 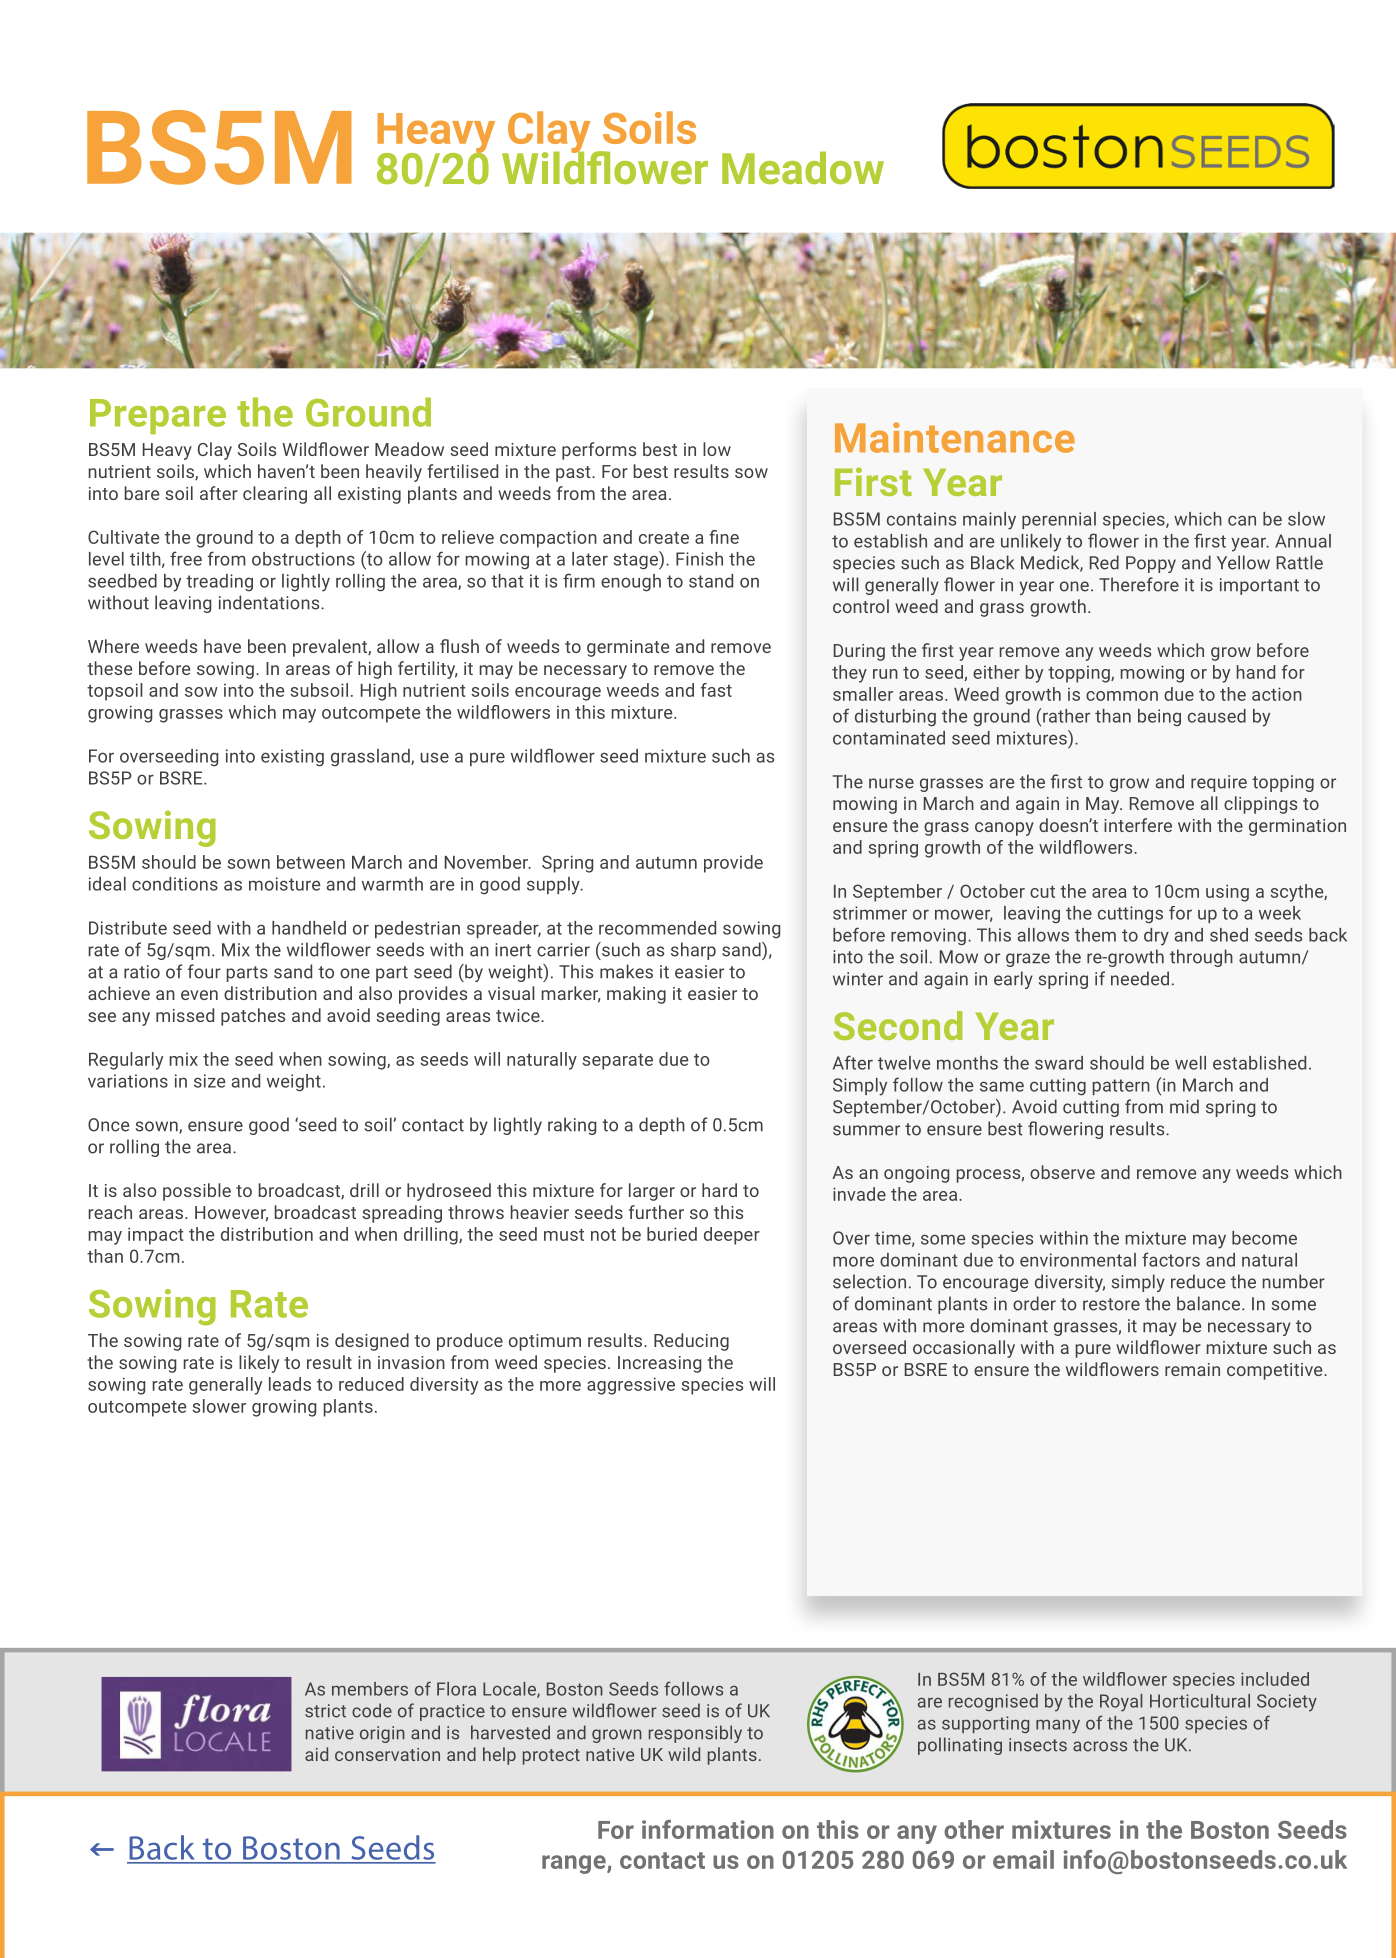 I want to click on aggressive, so click(x=631, y=1386).
